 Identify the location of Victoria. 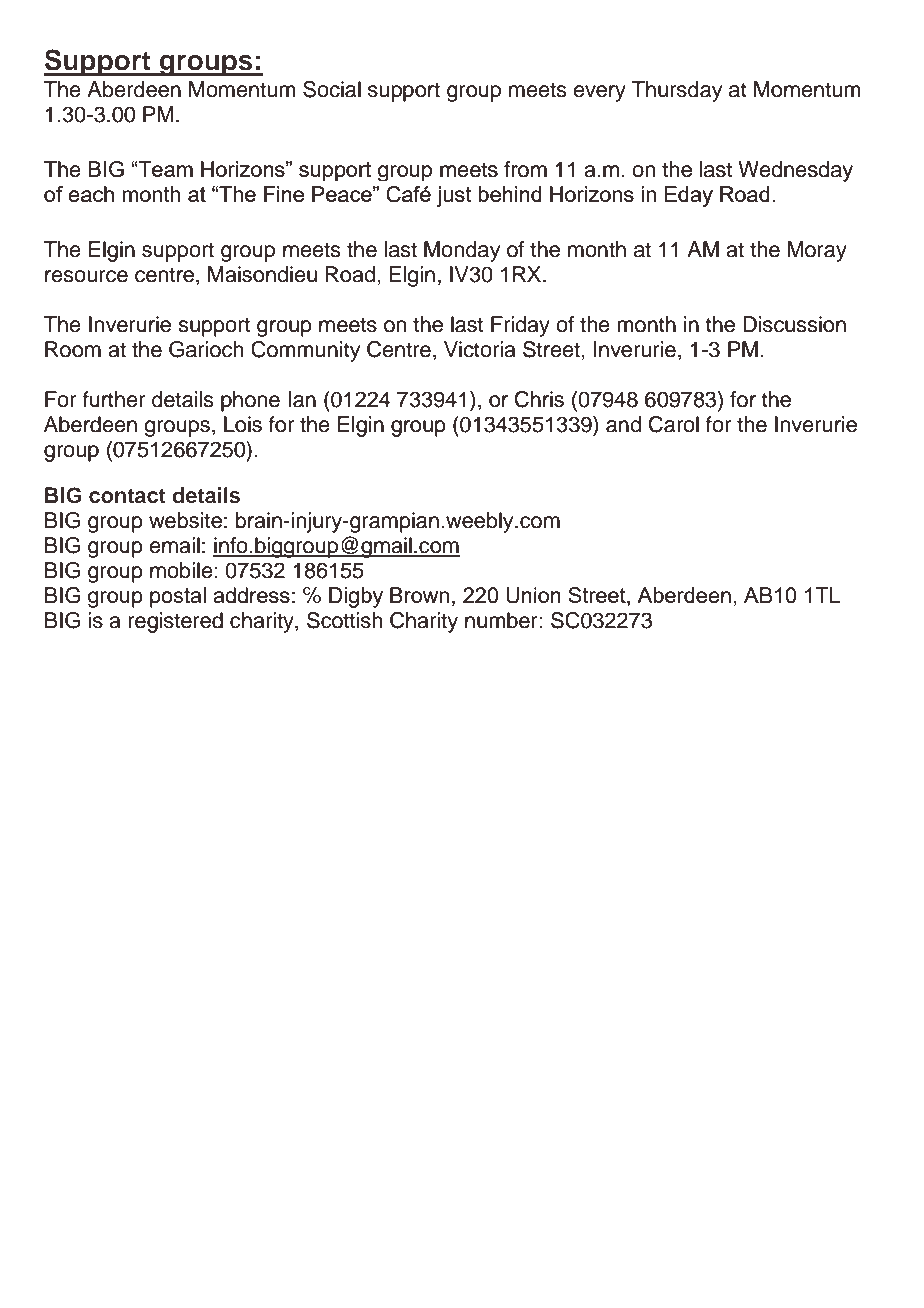
(480, 349).
